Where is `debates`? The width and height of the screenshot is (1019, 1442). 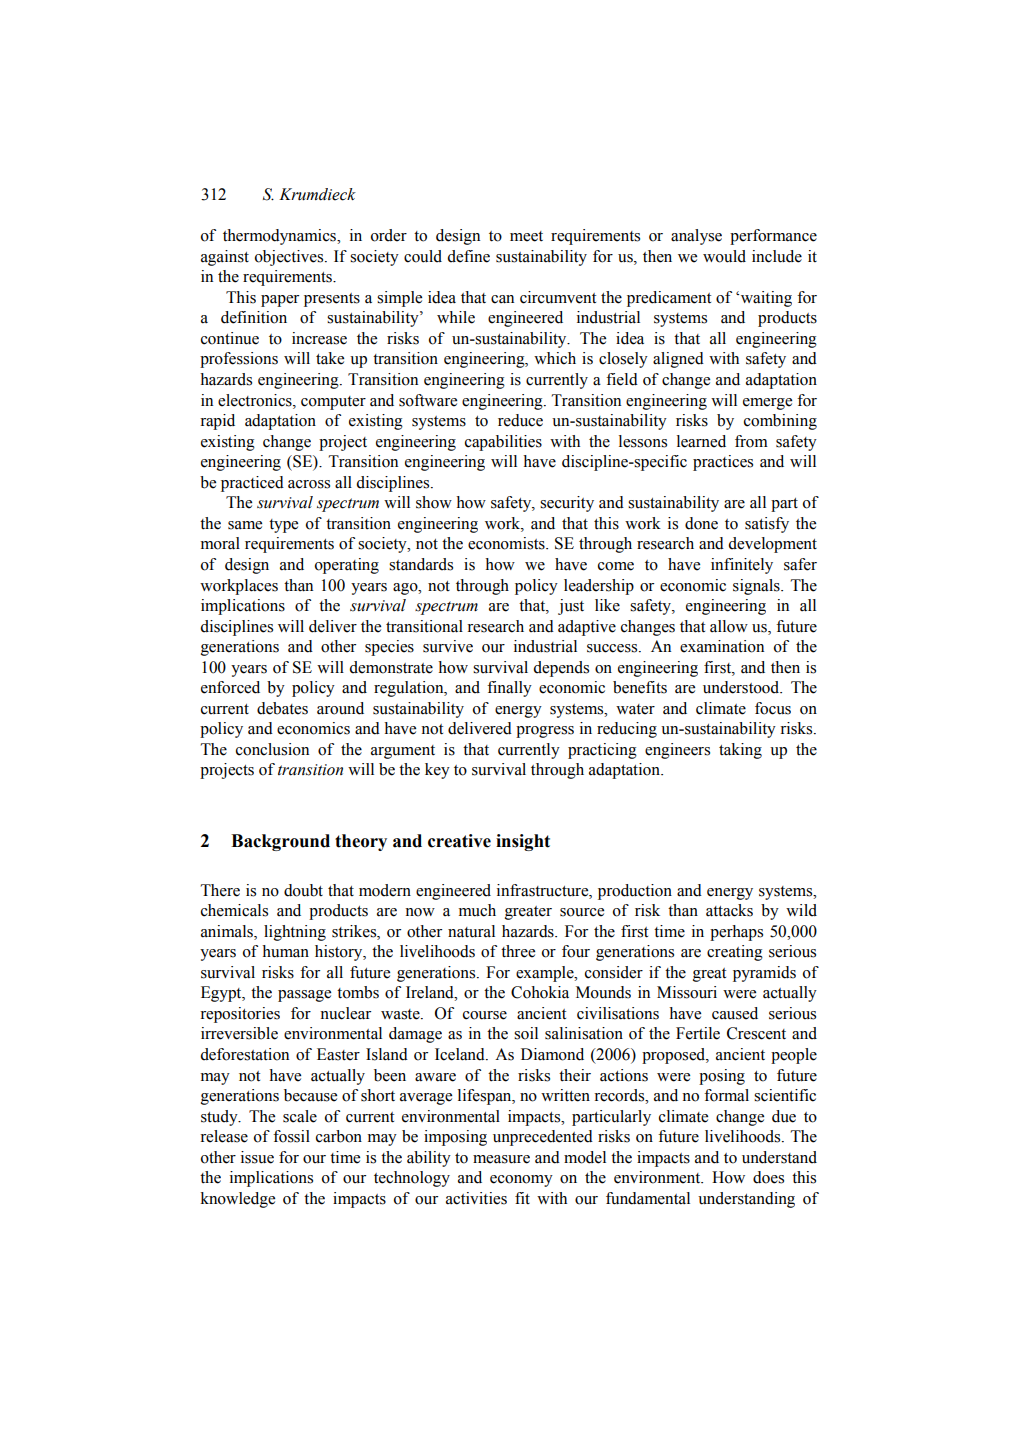 debates is located at coordinates (282, 708).
